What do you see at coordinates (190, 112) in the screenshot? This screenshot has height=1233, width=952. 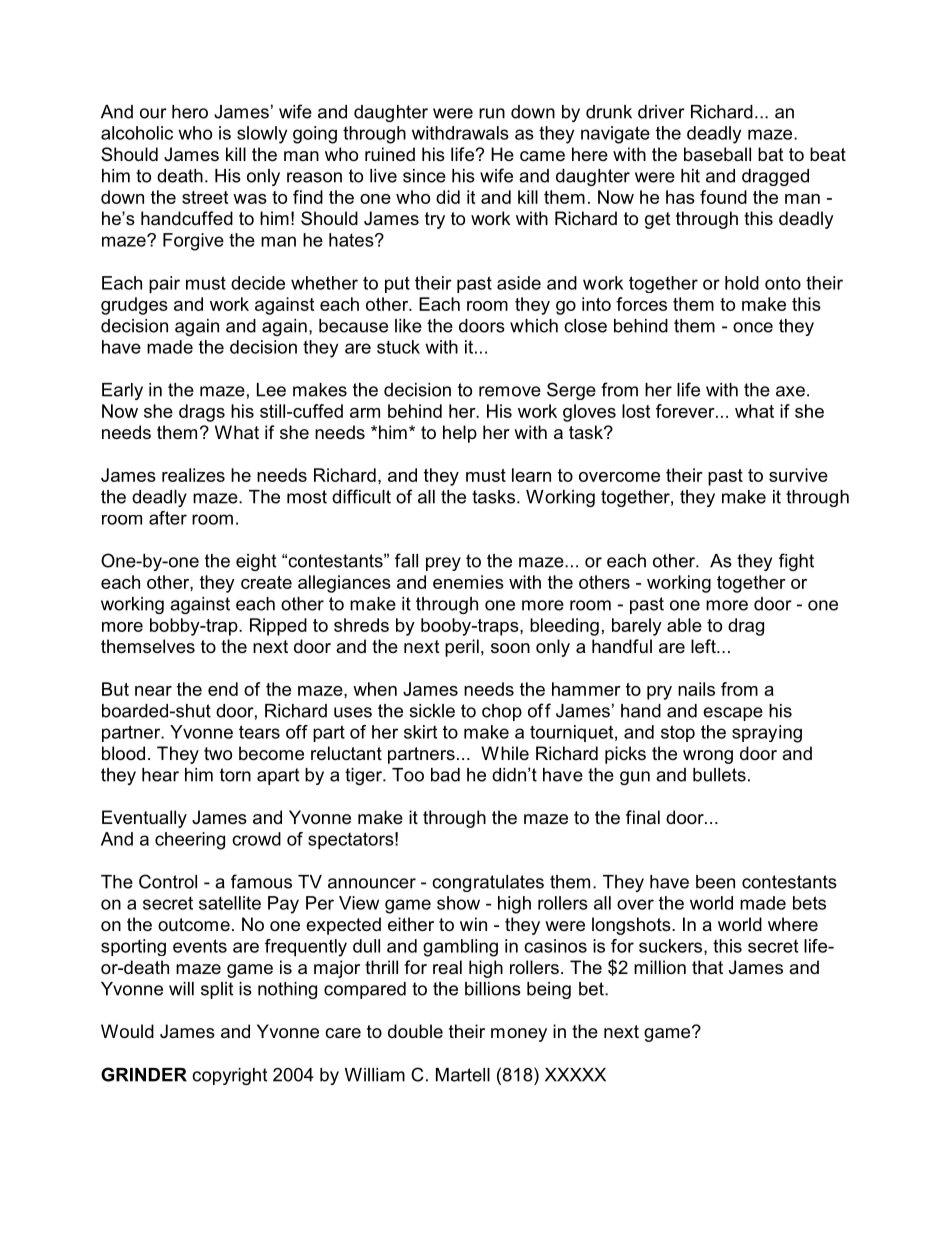 I see `hero` at bounding box center [190, 112].
